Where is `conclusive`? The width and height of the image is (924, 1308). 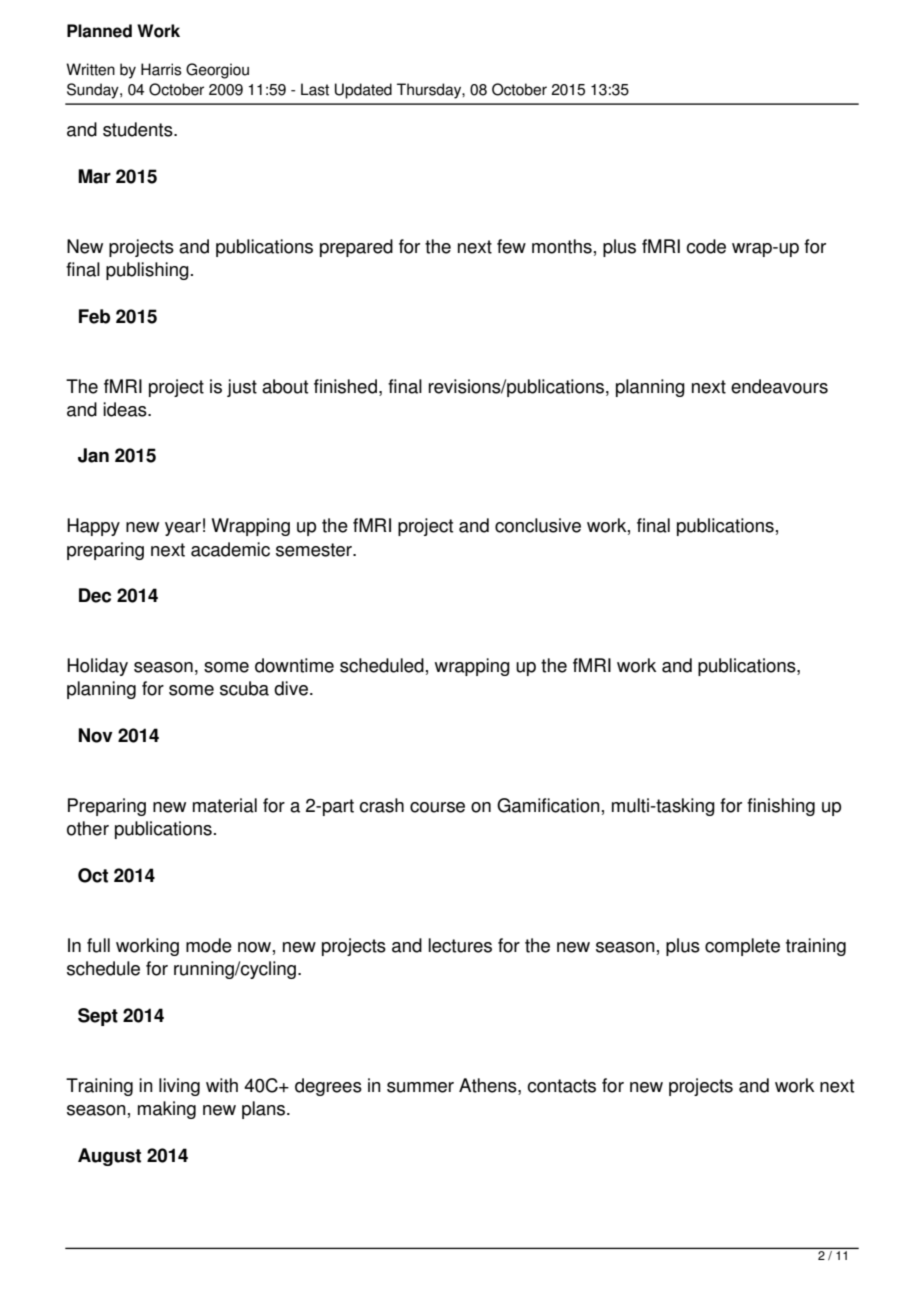
conclusive is located at coordinates (538, 525).
